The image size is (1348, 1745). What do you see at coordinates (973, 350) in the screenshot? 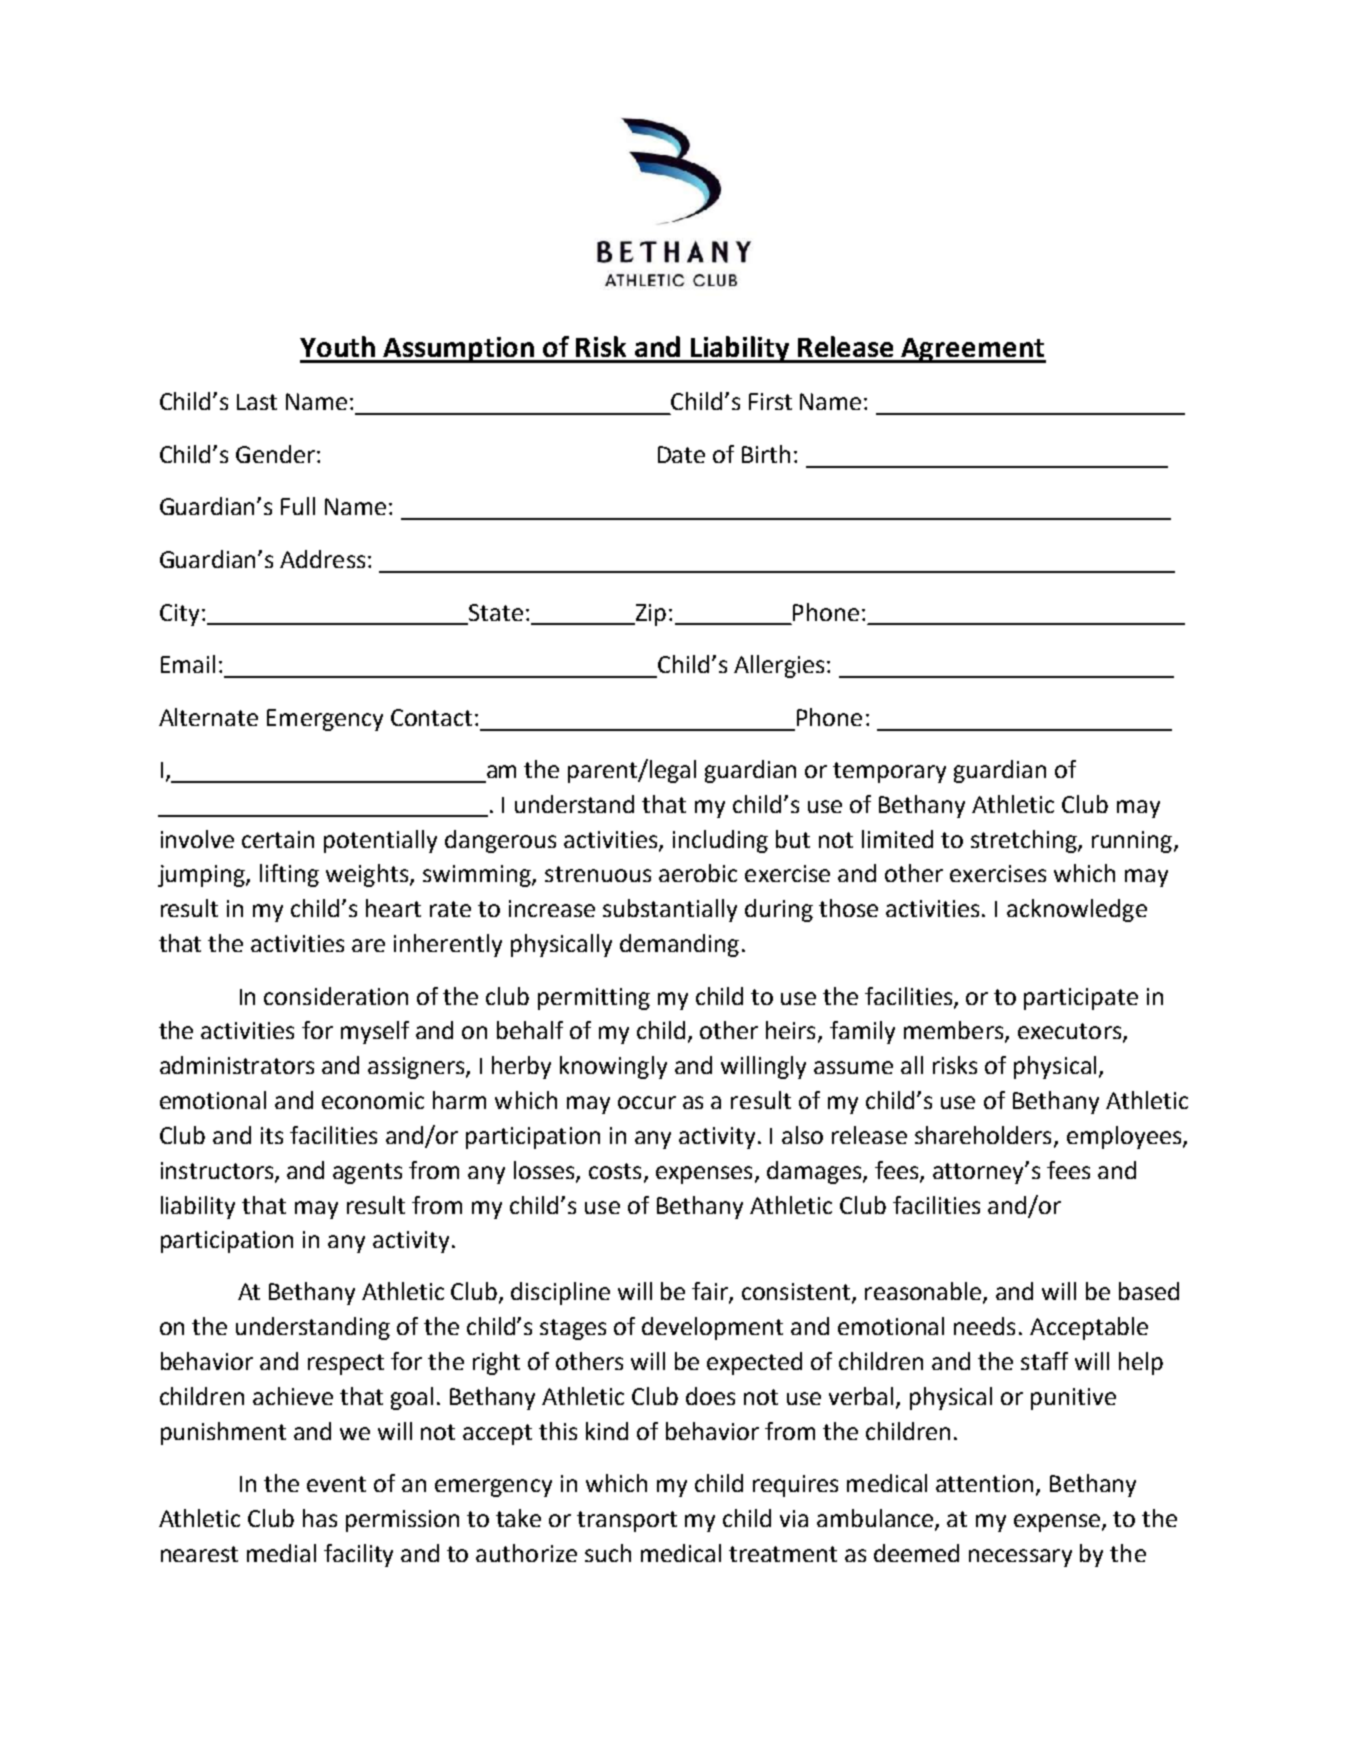
I see `Agreement` at bounding box center [973, 350].
